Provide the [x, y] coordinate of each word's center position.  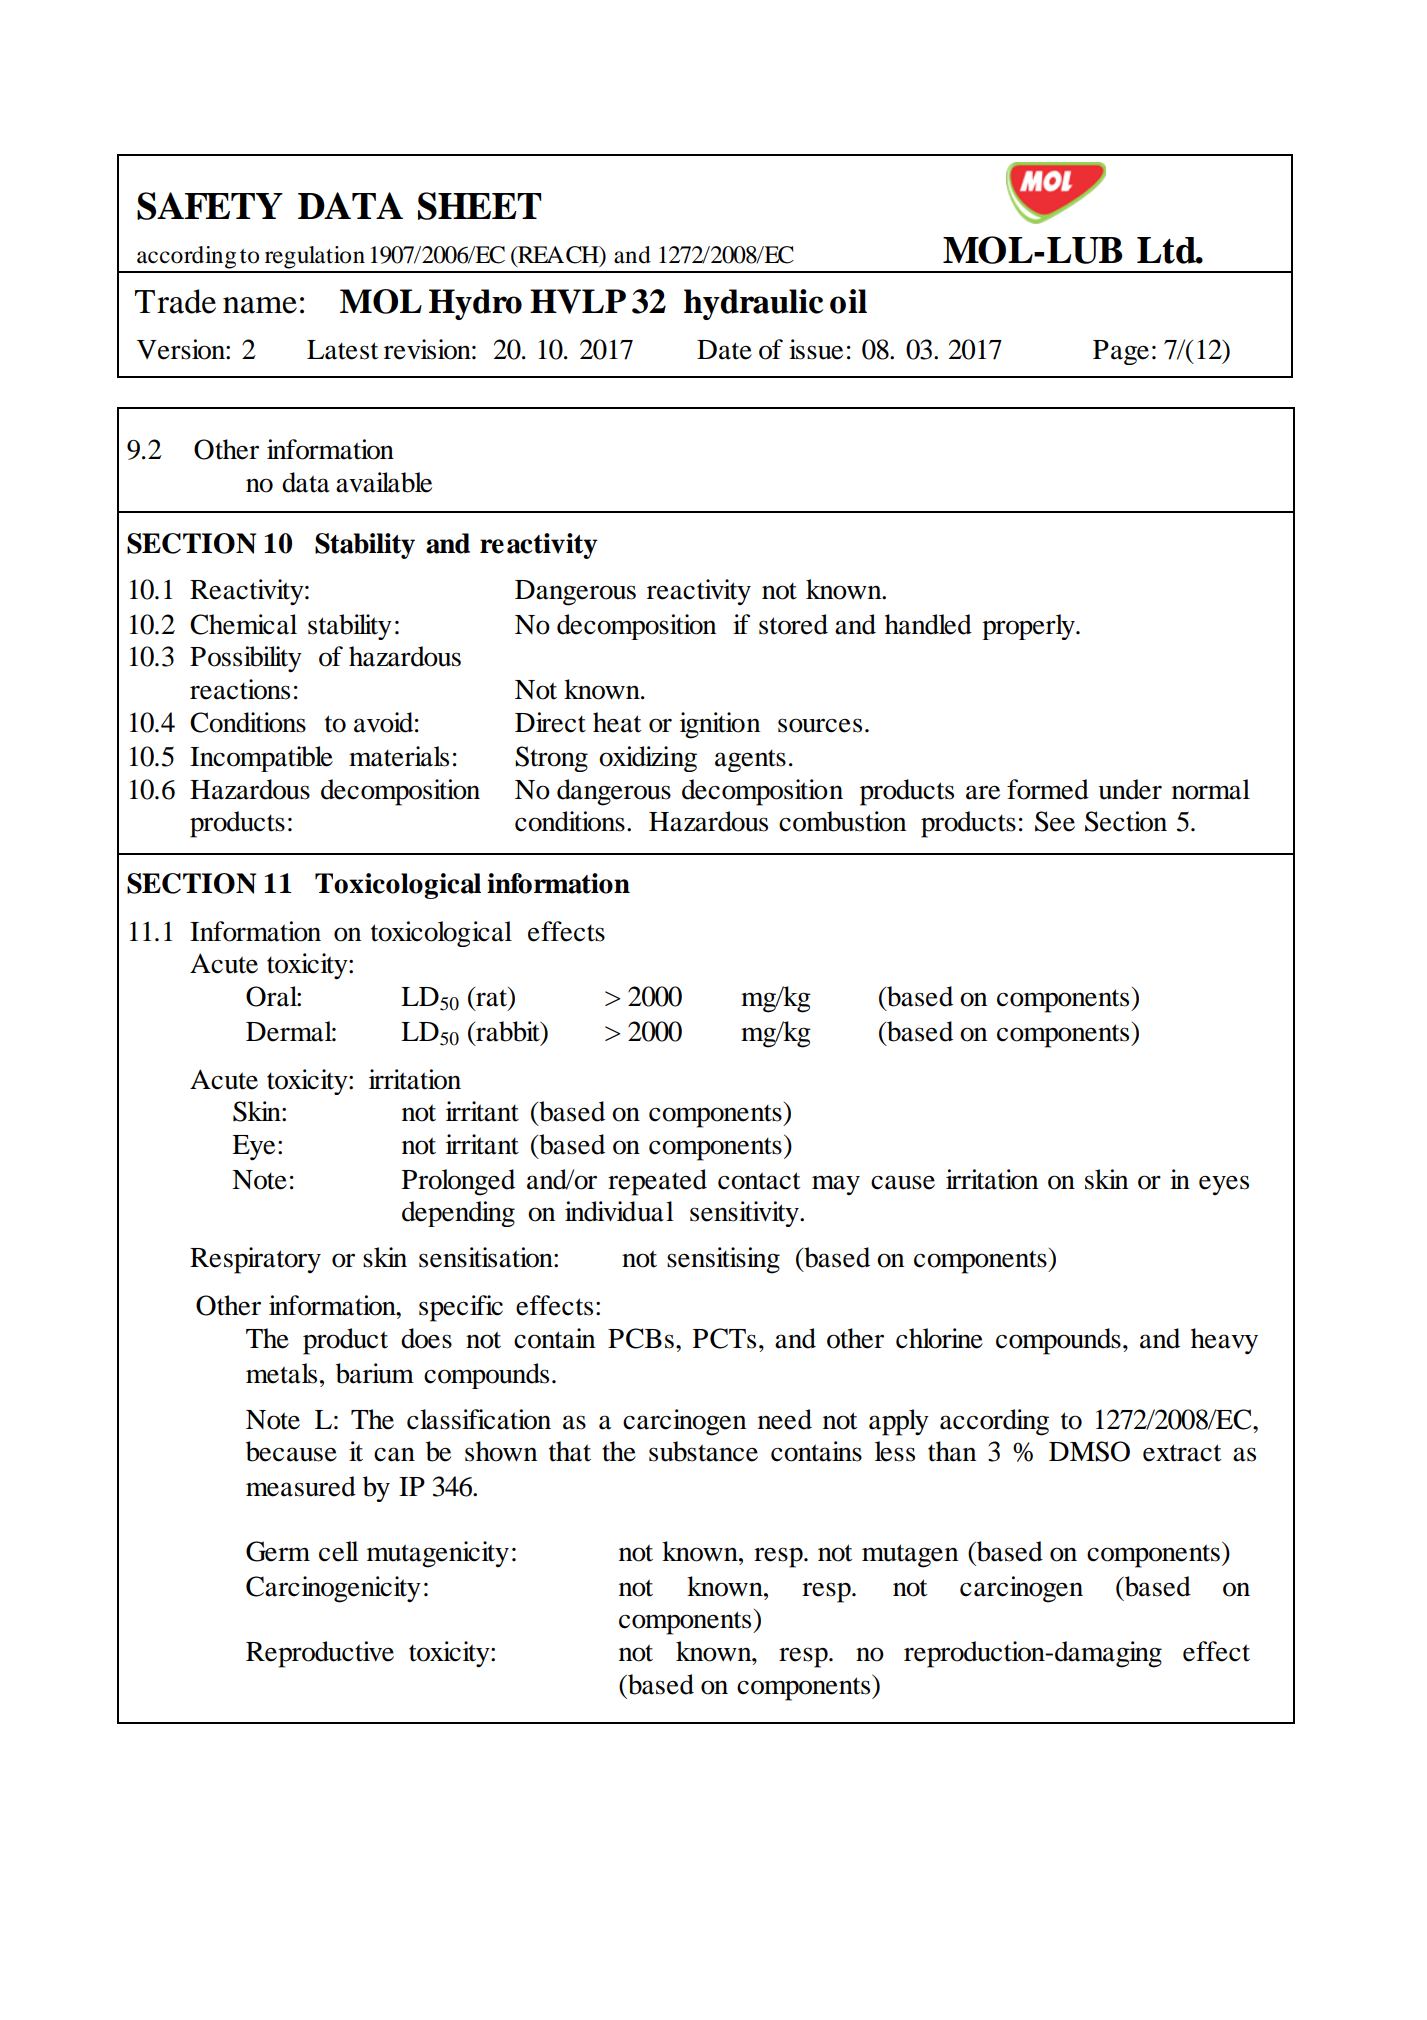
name [260, 305]
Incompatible [261, 759]
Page [1121, 352]
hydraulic [753, 304]
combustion [842, 821]
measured [301, 1486]
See [1055, 821]
